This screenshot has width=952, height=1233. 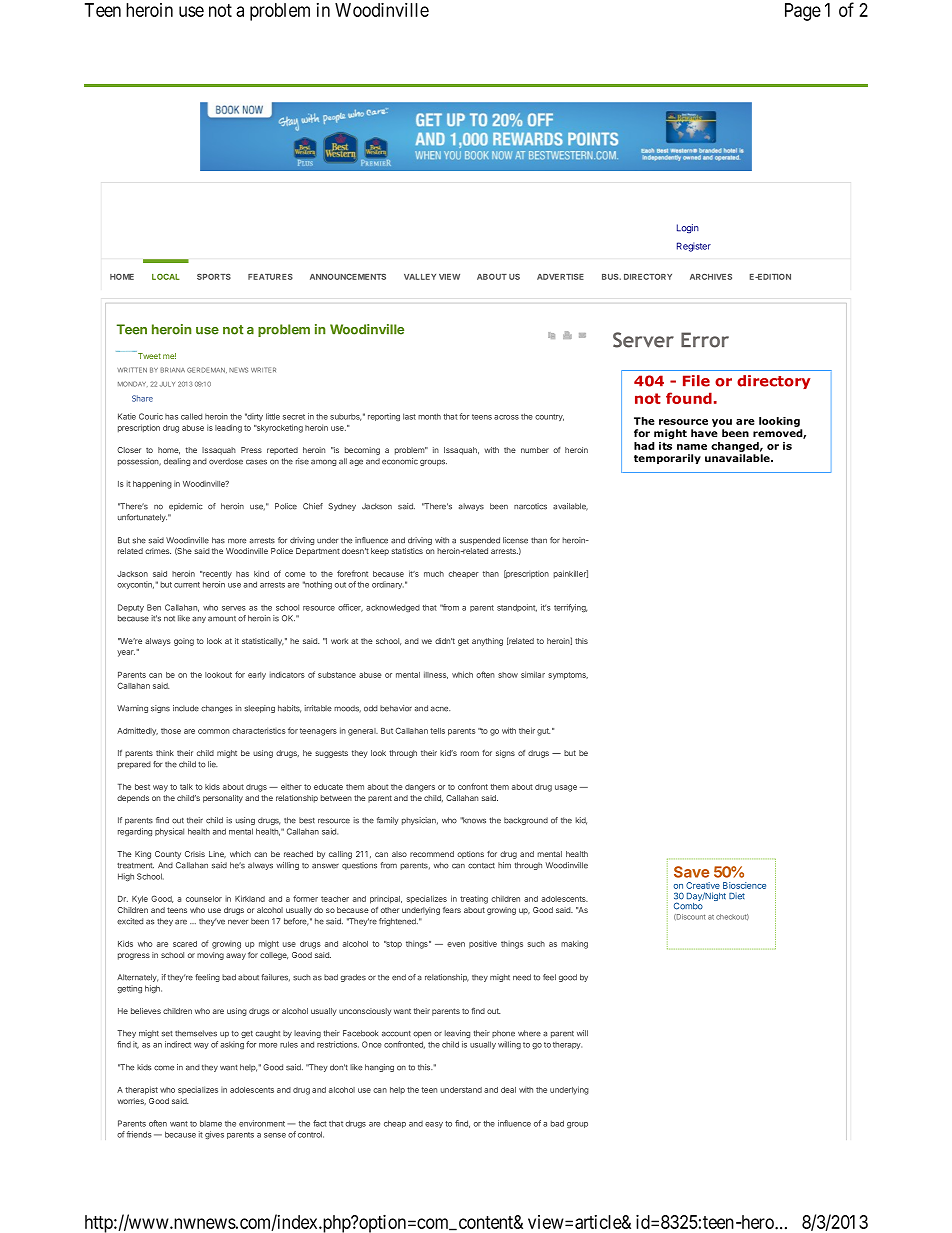 I want to click on Page, so click(x=803, y=12).
